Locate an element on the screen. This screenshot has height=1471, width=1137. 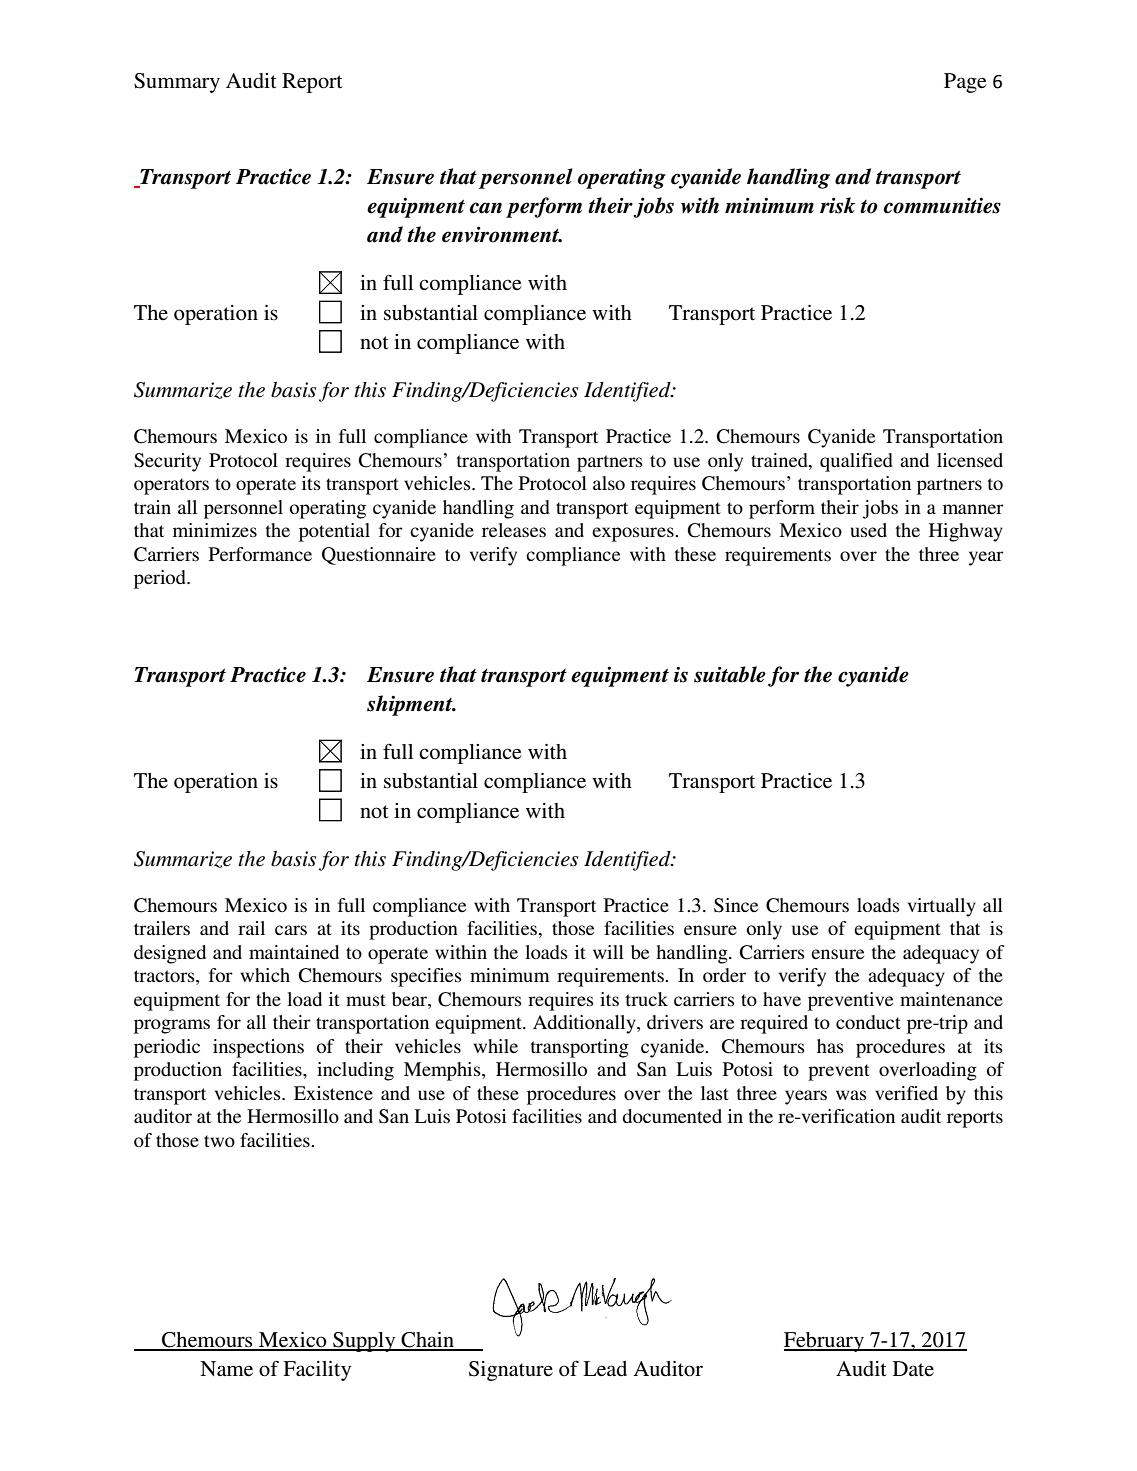
cars is located at coordinates (291, 930).
